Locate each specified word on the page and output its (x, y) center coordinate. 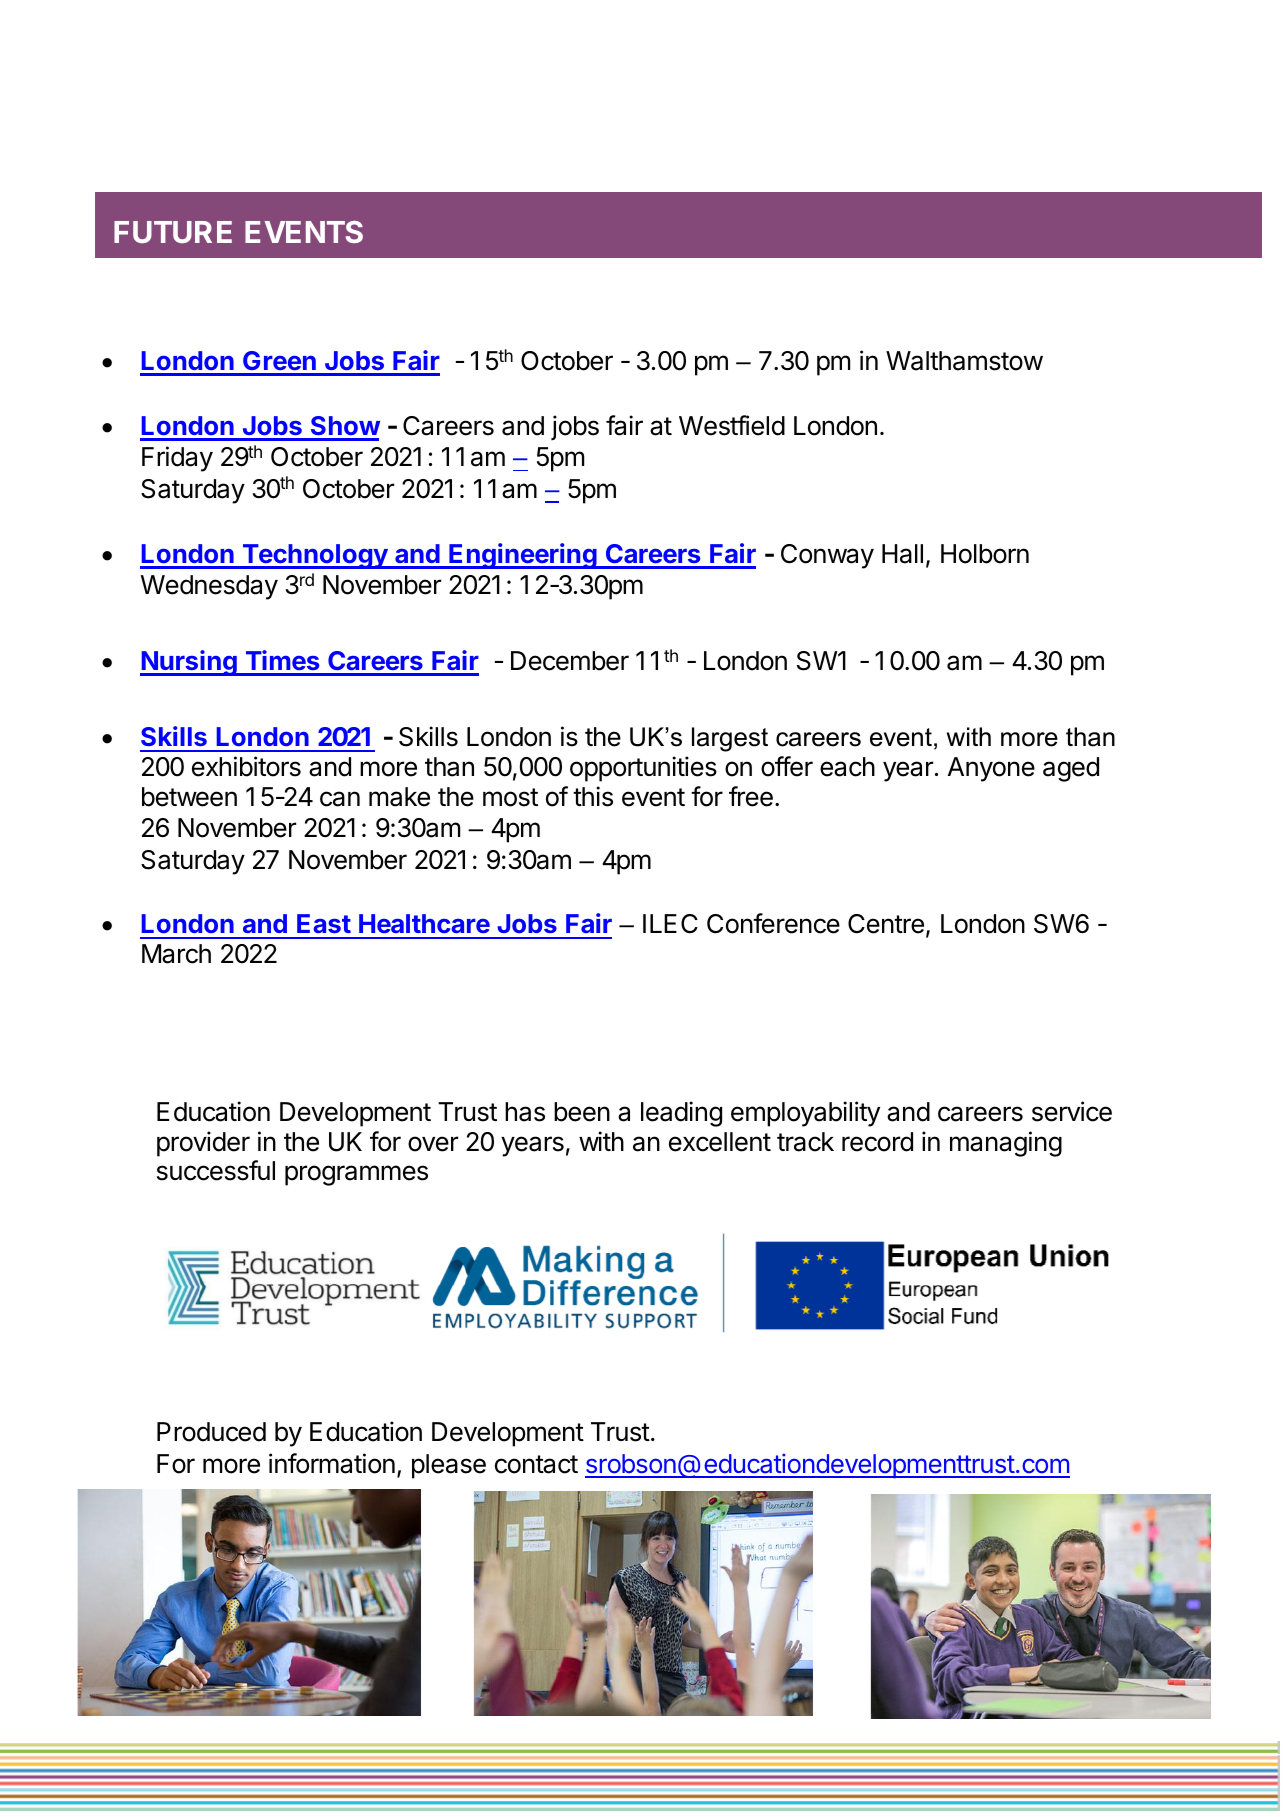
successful (216, 1170)
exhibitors (246, 766)
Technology (315, 556)
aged (1071, 769)
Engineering (523, 556)
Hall (902, 554)
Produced (211, 1432)
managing (1006, 1144)
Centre (886, 924)
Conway (827, 556)
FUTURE (173, 232)
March (176, 954)
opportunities (643, 769)
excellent (720, 1142)
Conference (773, 923)
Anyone (991, 769)
